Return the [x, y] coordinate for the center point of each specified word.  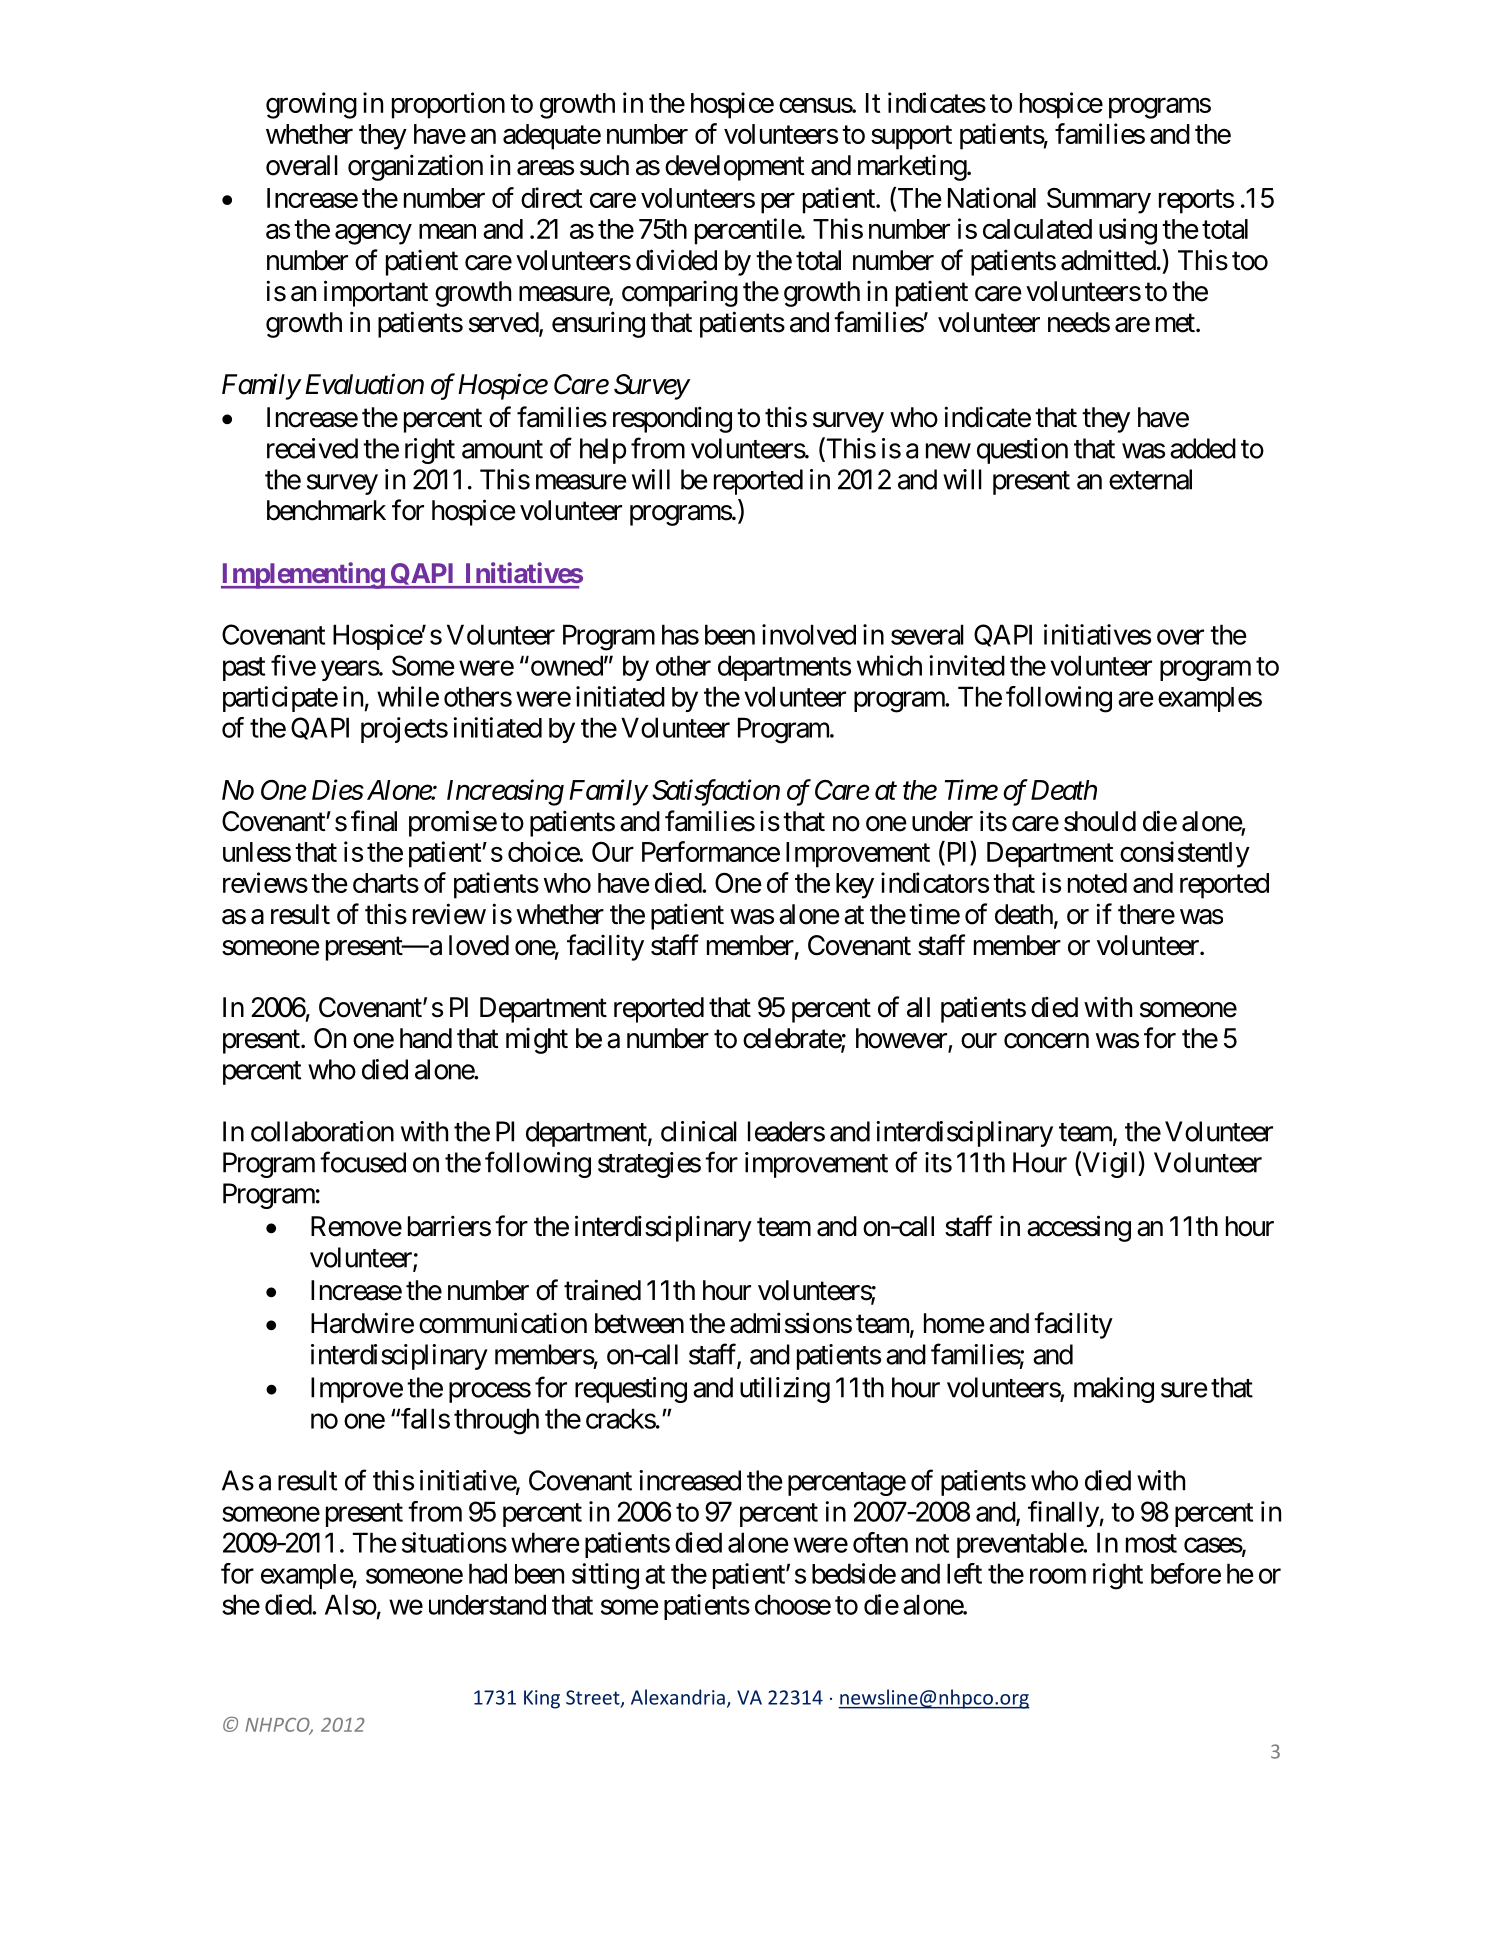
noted [1097, 883]
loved [479, 945]
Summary [1099, 201]
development [735, 168]
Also [351, 1604]
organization [415, 167]
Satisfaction [716, 792]
